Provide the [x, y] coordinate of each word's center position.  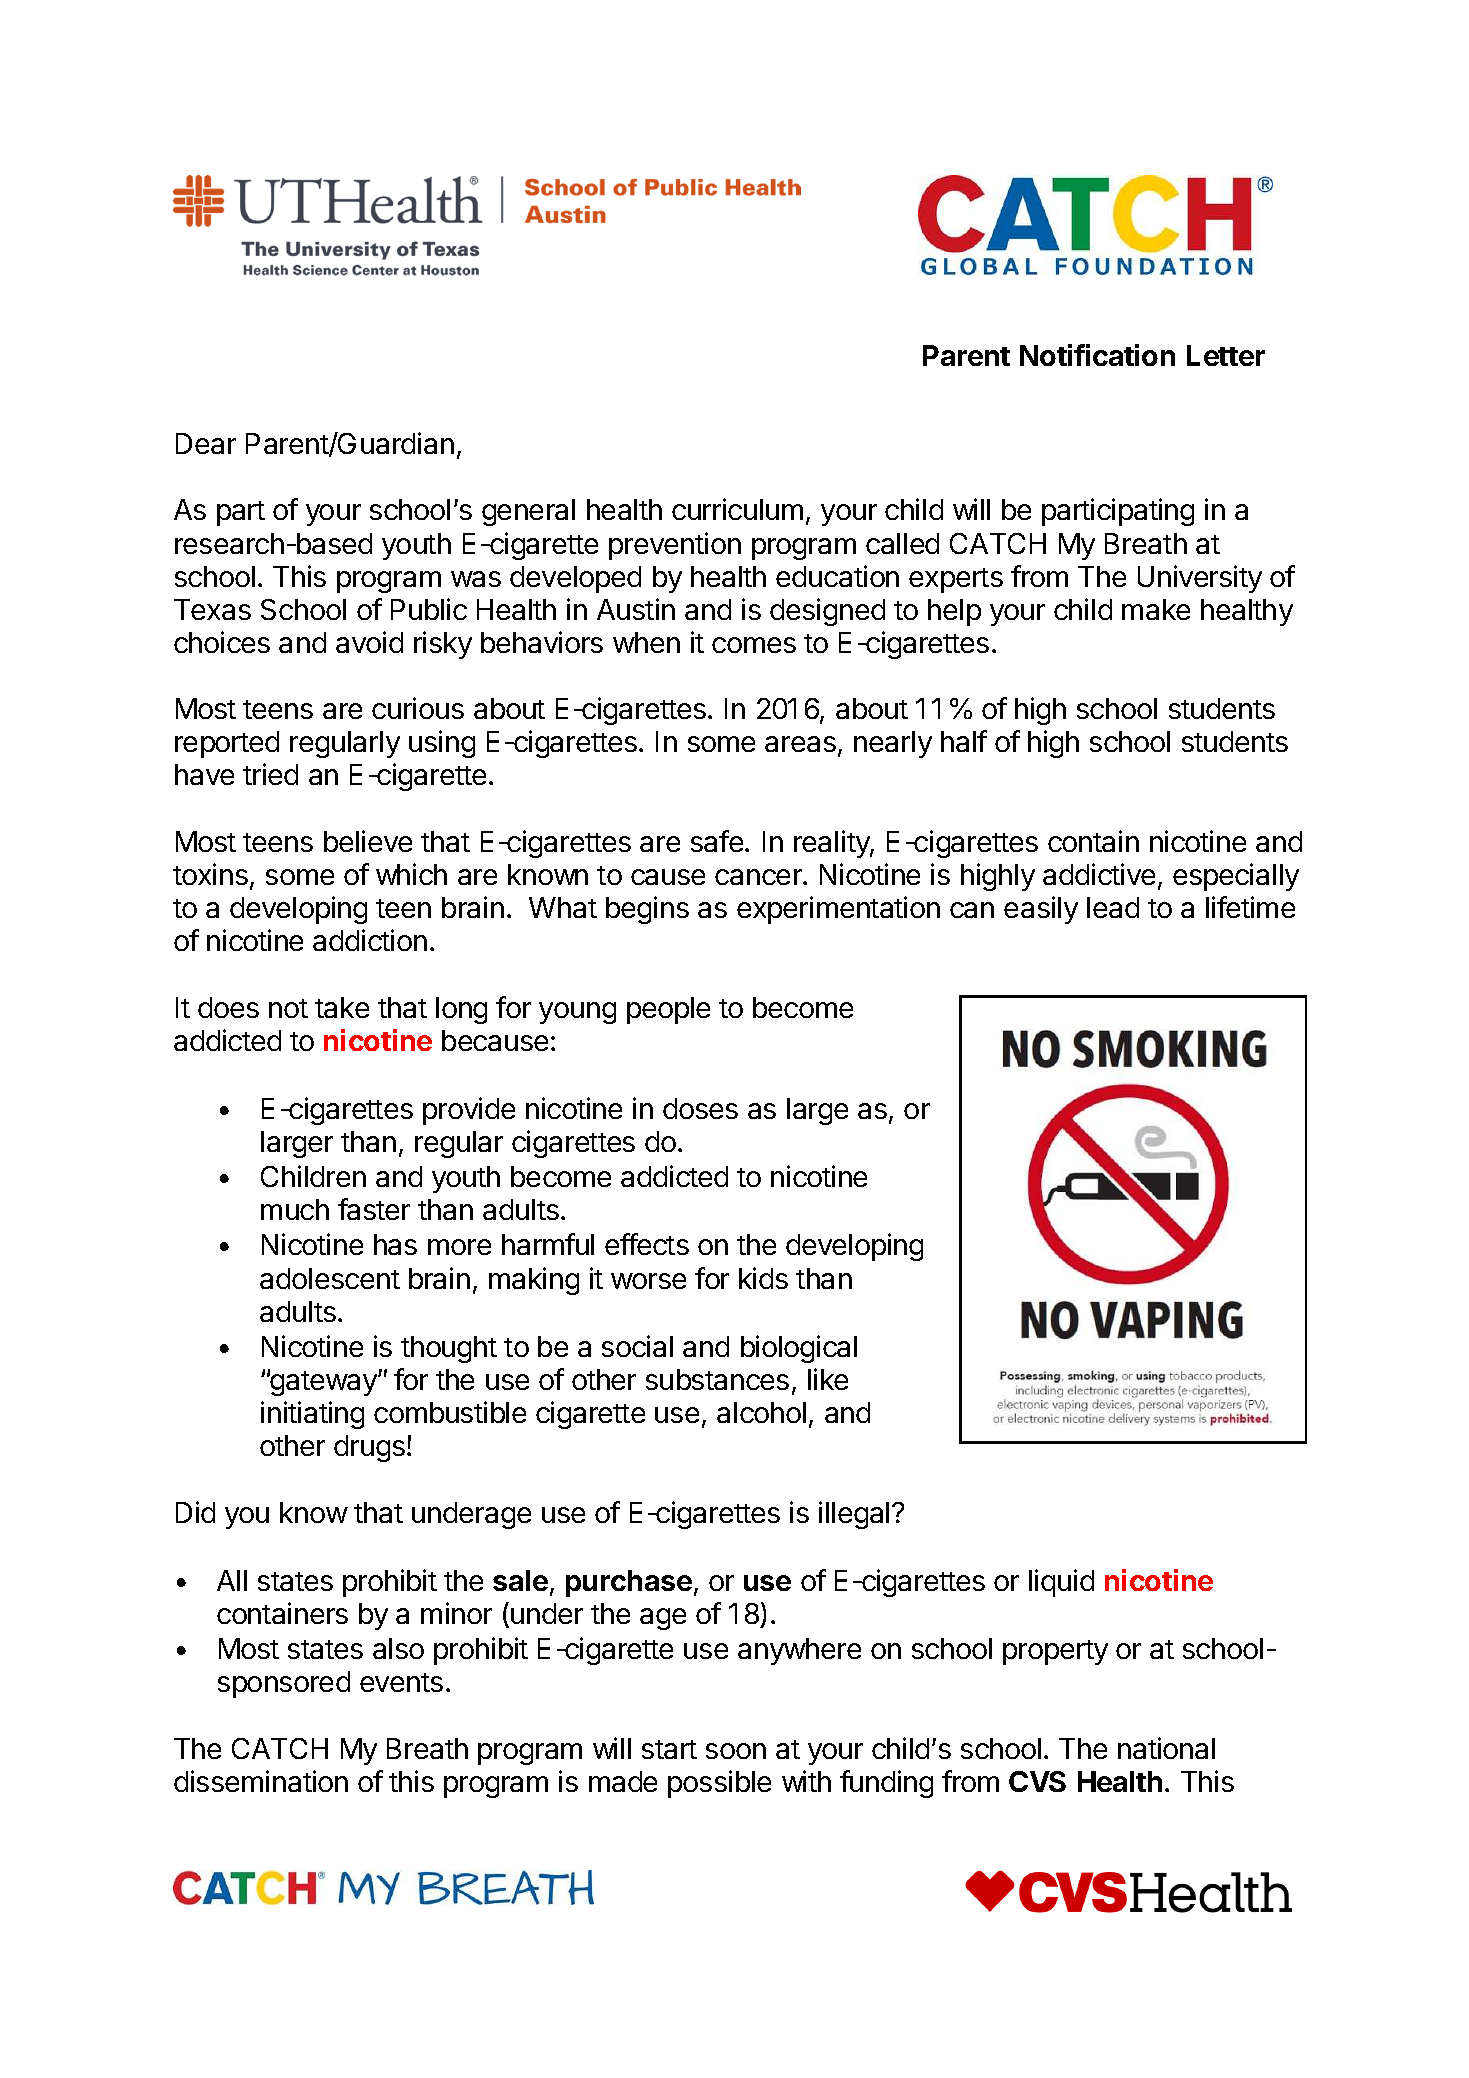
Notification [1097, 355]
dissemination [261, 1781]
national [1166, 1748]
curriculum [737, 509]
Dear [206, 443]
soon [736, 1751]
